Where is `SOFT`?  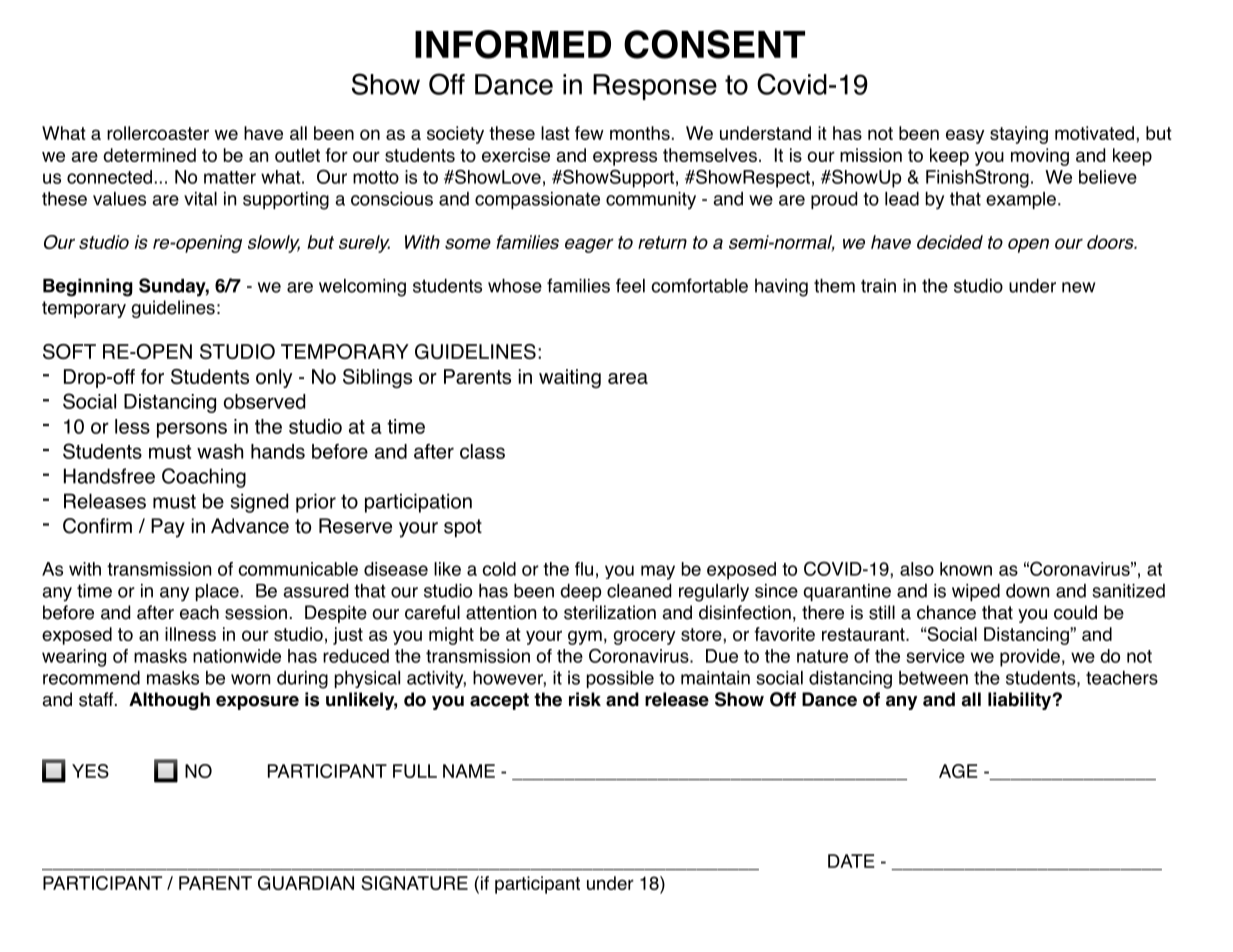 SOFT is located at coordinates (69, 351).
